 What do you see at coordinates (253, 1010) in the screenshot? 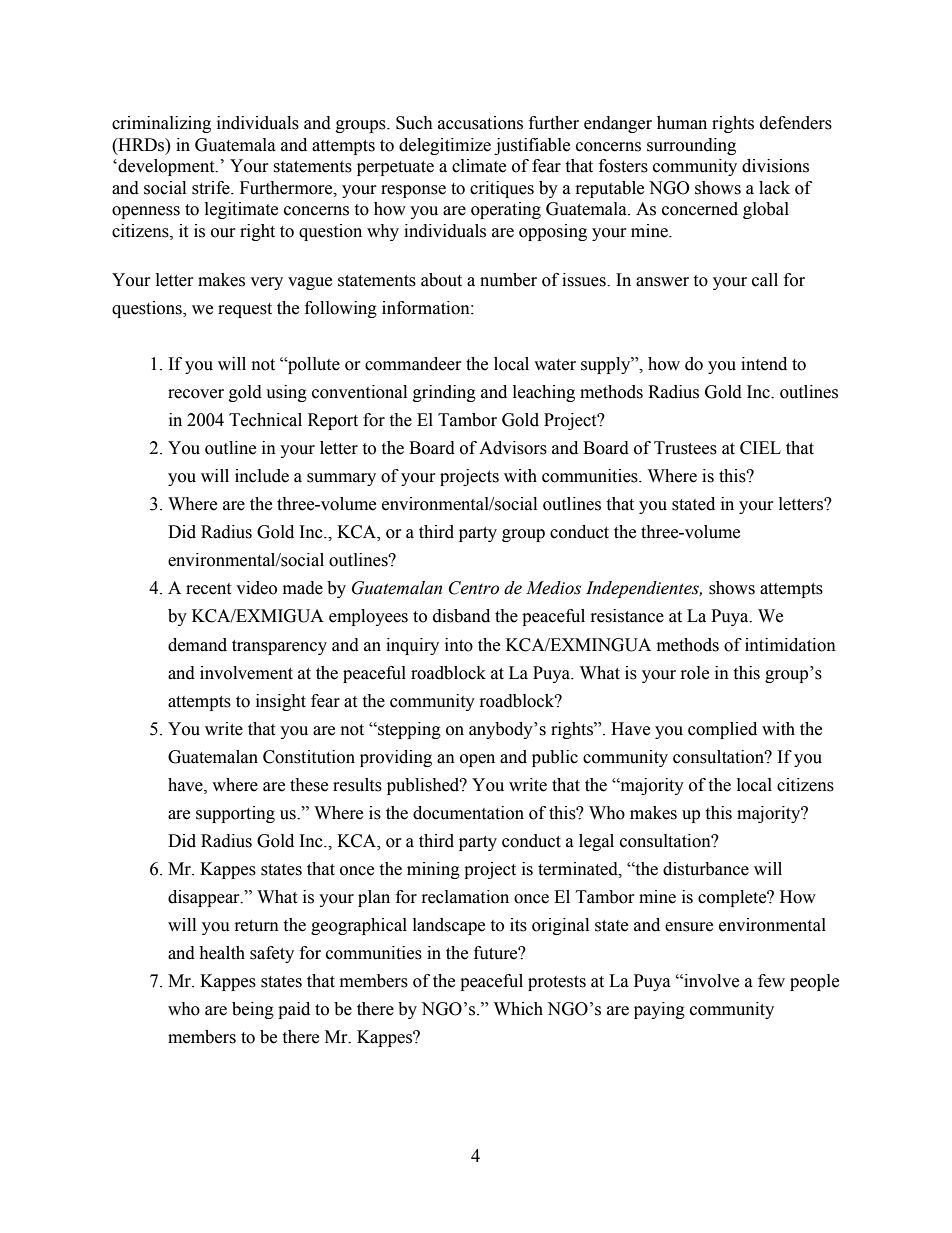
I see `being` at bounding box center [253, 1010].
